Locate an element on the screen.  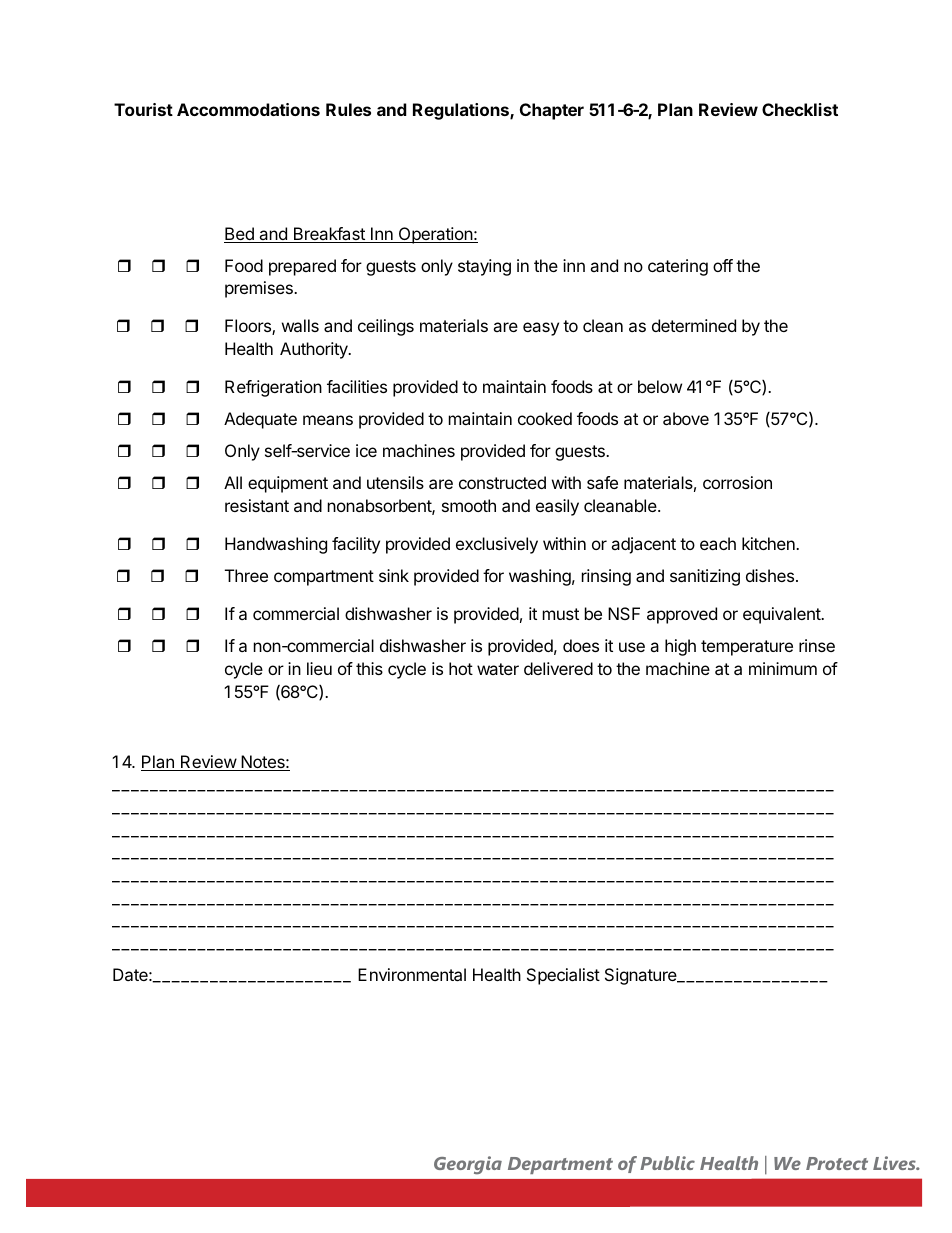
Accommodations is located at coordinates (248, 109).
